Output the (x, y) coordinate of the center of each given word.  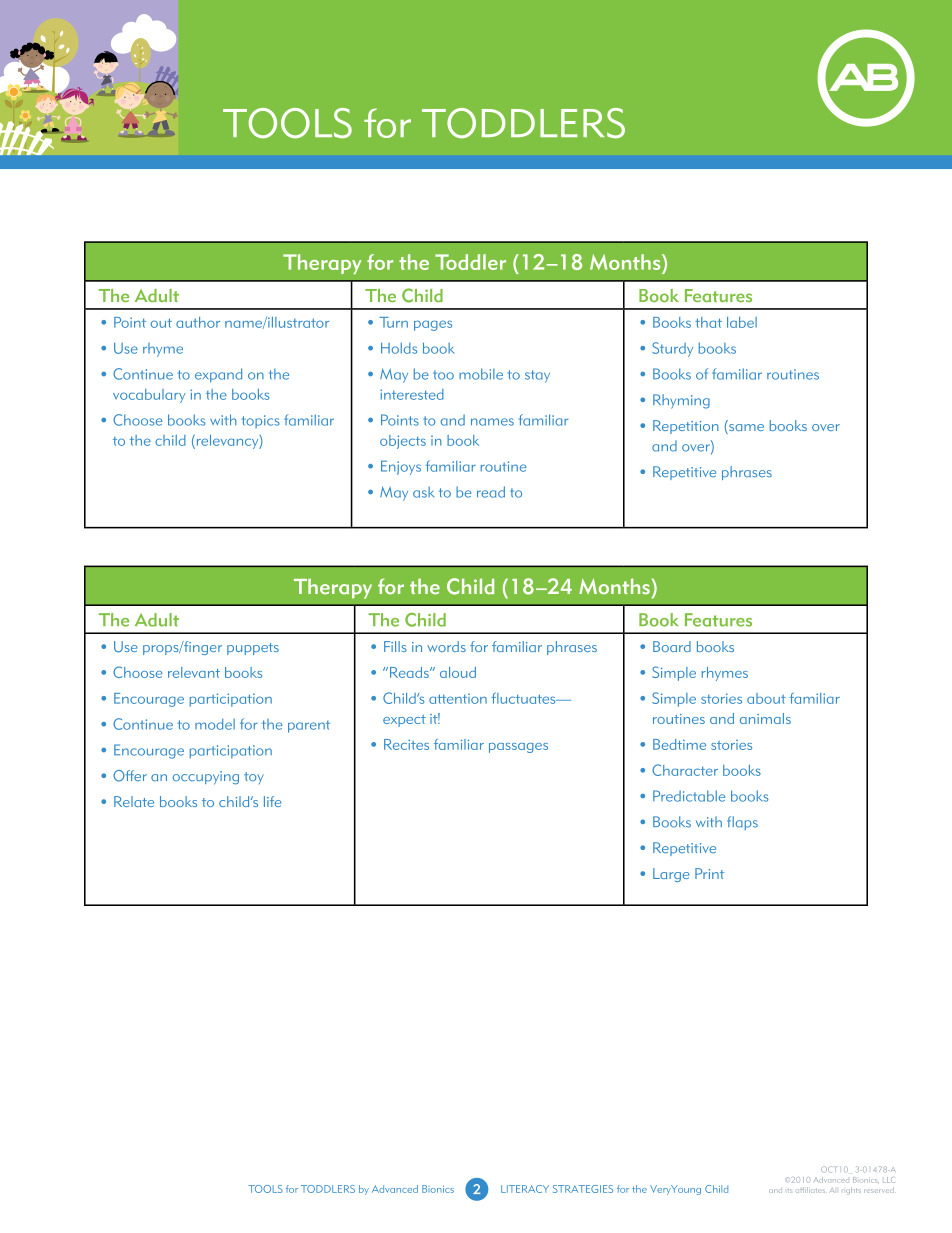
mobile (481, 374)
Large (671, 875)
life (272, 801)
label (742, 322)
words (446, 646)
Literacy (525, 1189)
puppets (253, 649)
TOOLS (265, 1189)
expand (218, 375)
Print (709, 873)
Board (672, 646)
